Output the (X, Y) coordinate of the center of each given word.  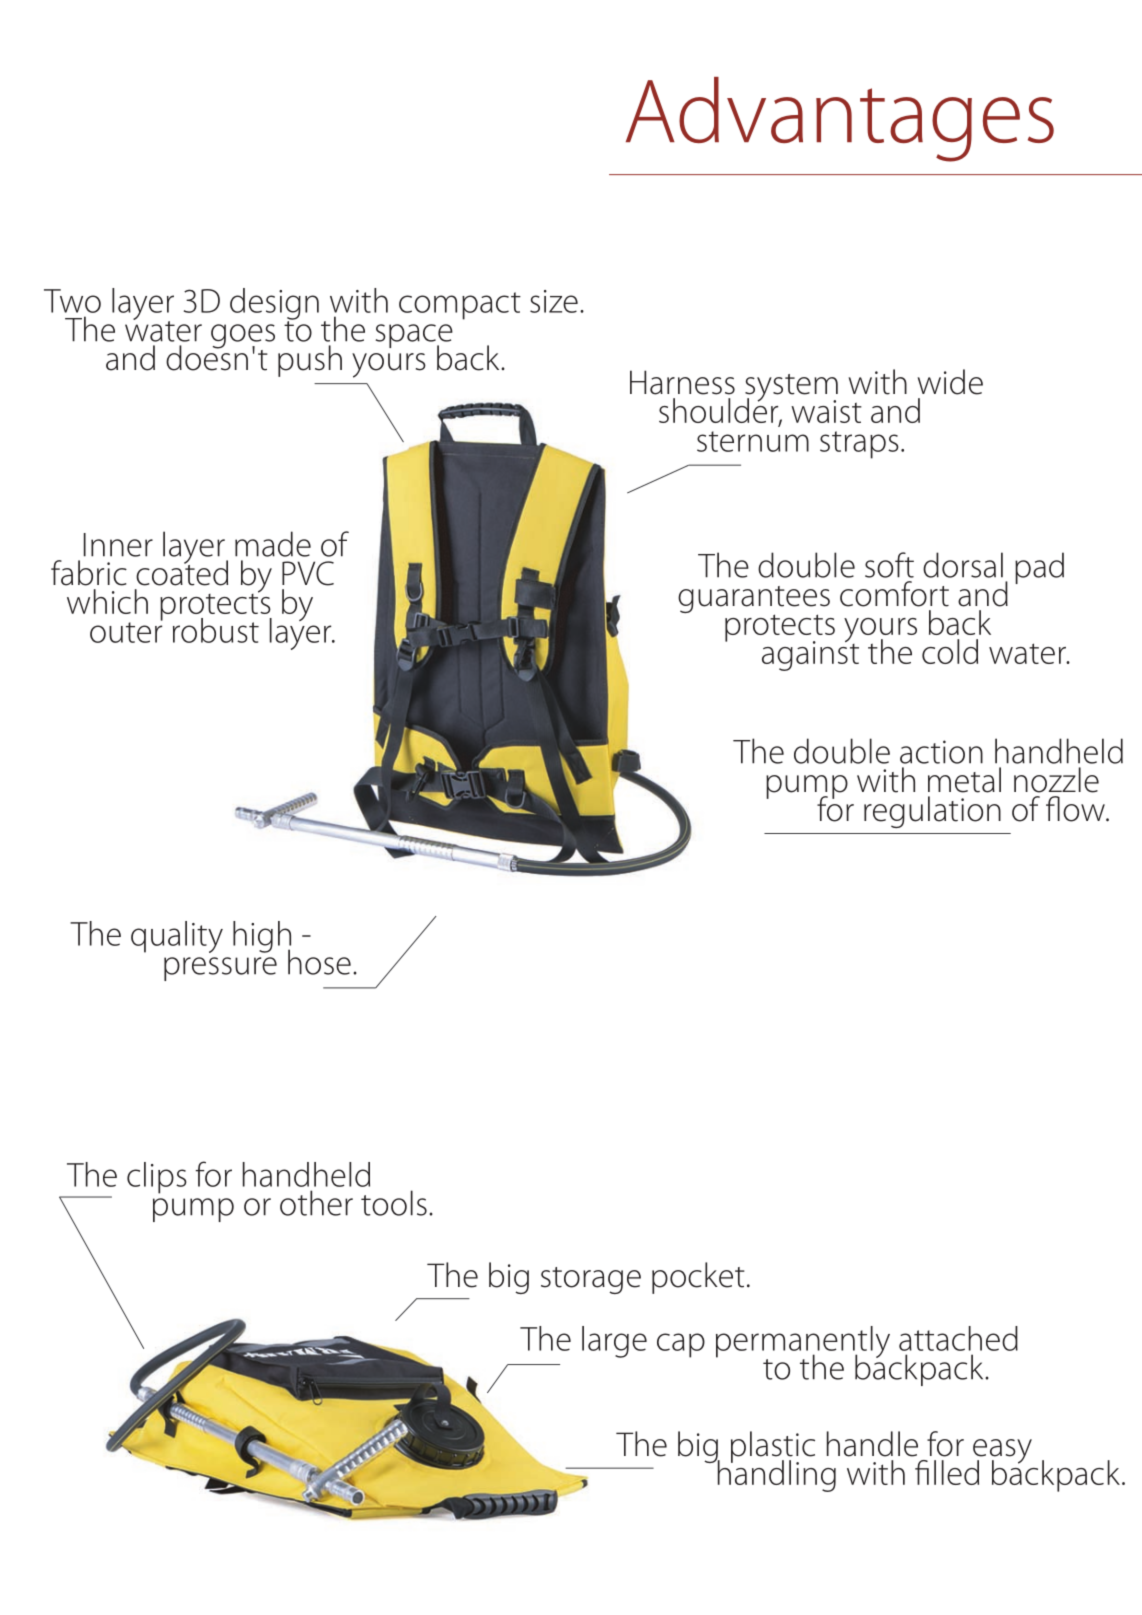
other (316, 1203)
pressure (220, 969)
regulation (932, 812)
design (274, 305)
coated (182, 572)
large (614, 1342)
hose (319, 962)
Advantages (840, 119)
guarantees (754, 601)
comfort (894, 594)
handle (872, 1444)
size (554, 301)
